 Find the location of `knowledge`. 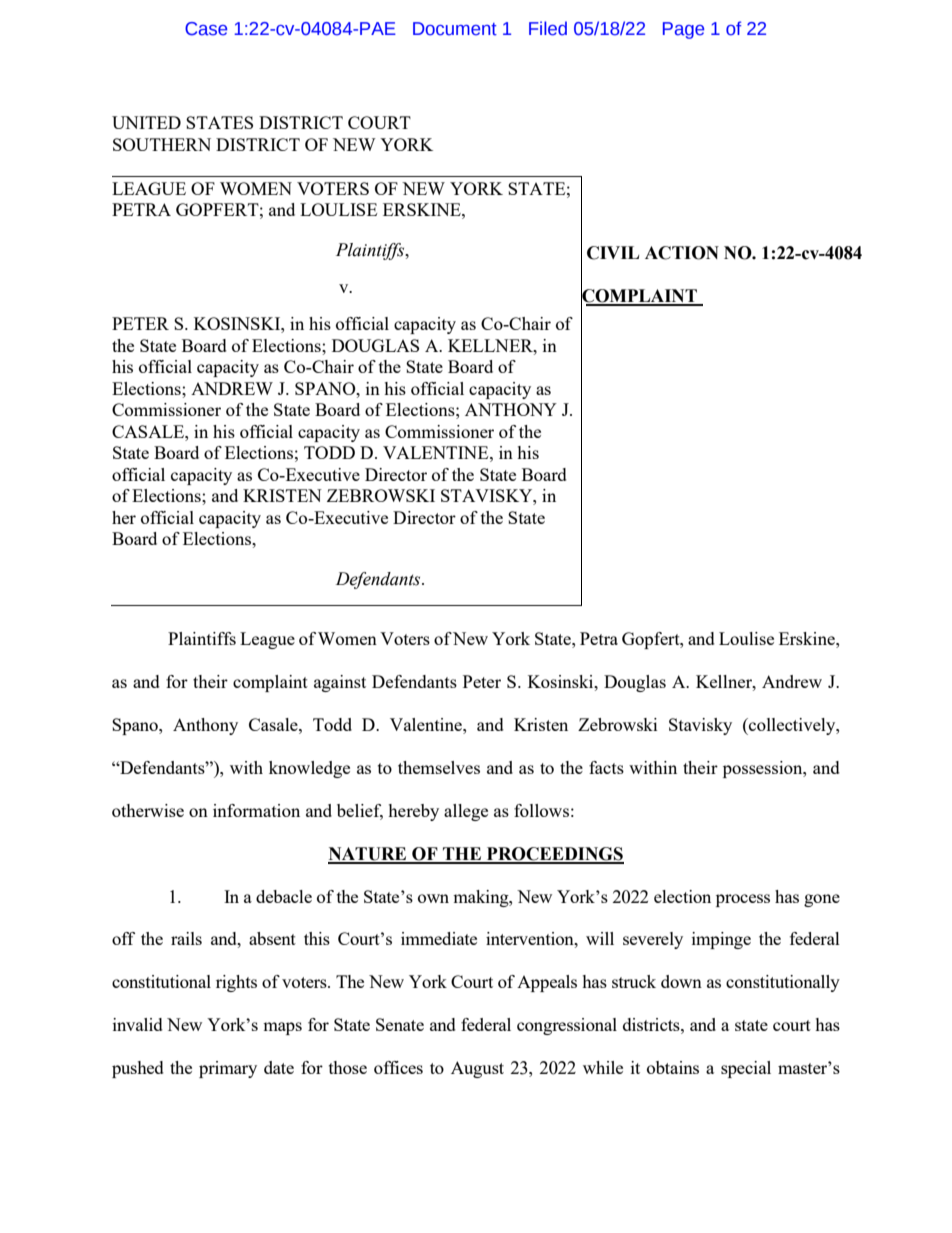

knowledge is located at coordinates (309, 769).
